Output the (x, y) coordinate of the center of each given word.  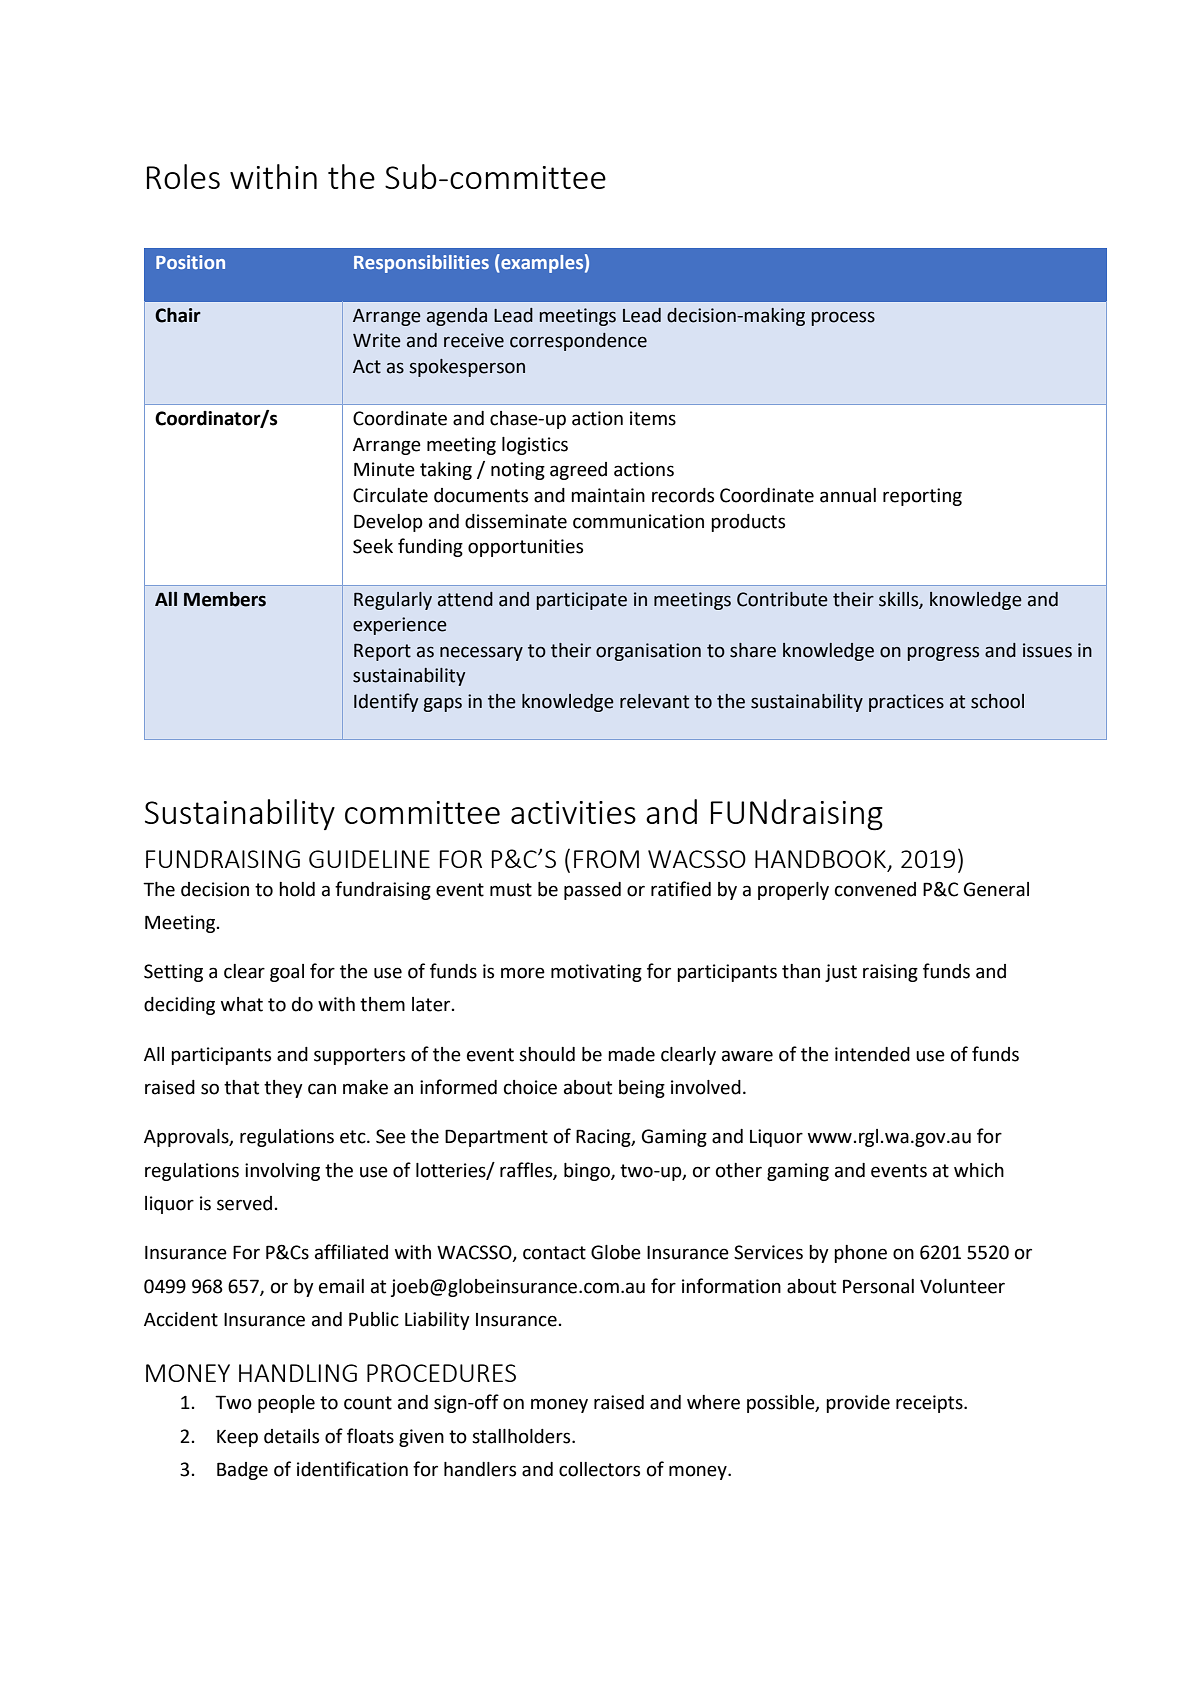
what (242, 1004)
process (843, 318)
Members (225, 599)
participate (582, 601)
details (291, 1436)
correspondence (578, 342)
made (631, 1054)
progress (943, 654)
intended (872, 1054)
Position (190, 262)
